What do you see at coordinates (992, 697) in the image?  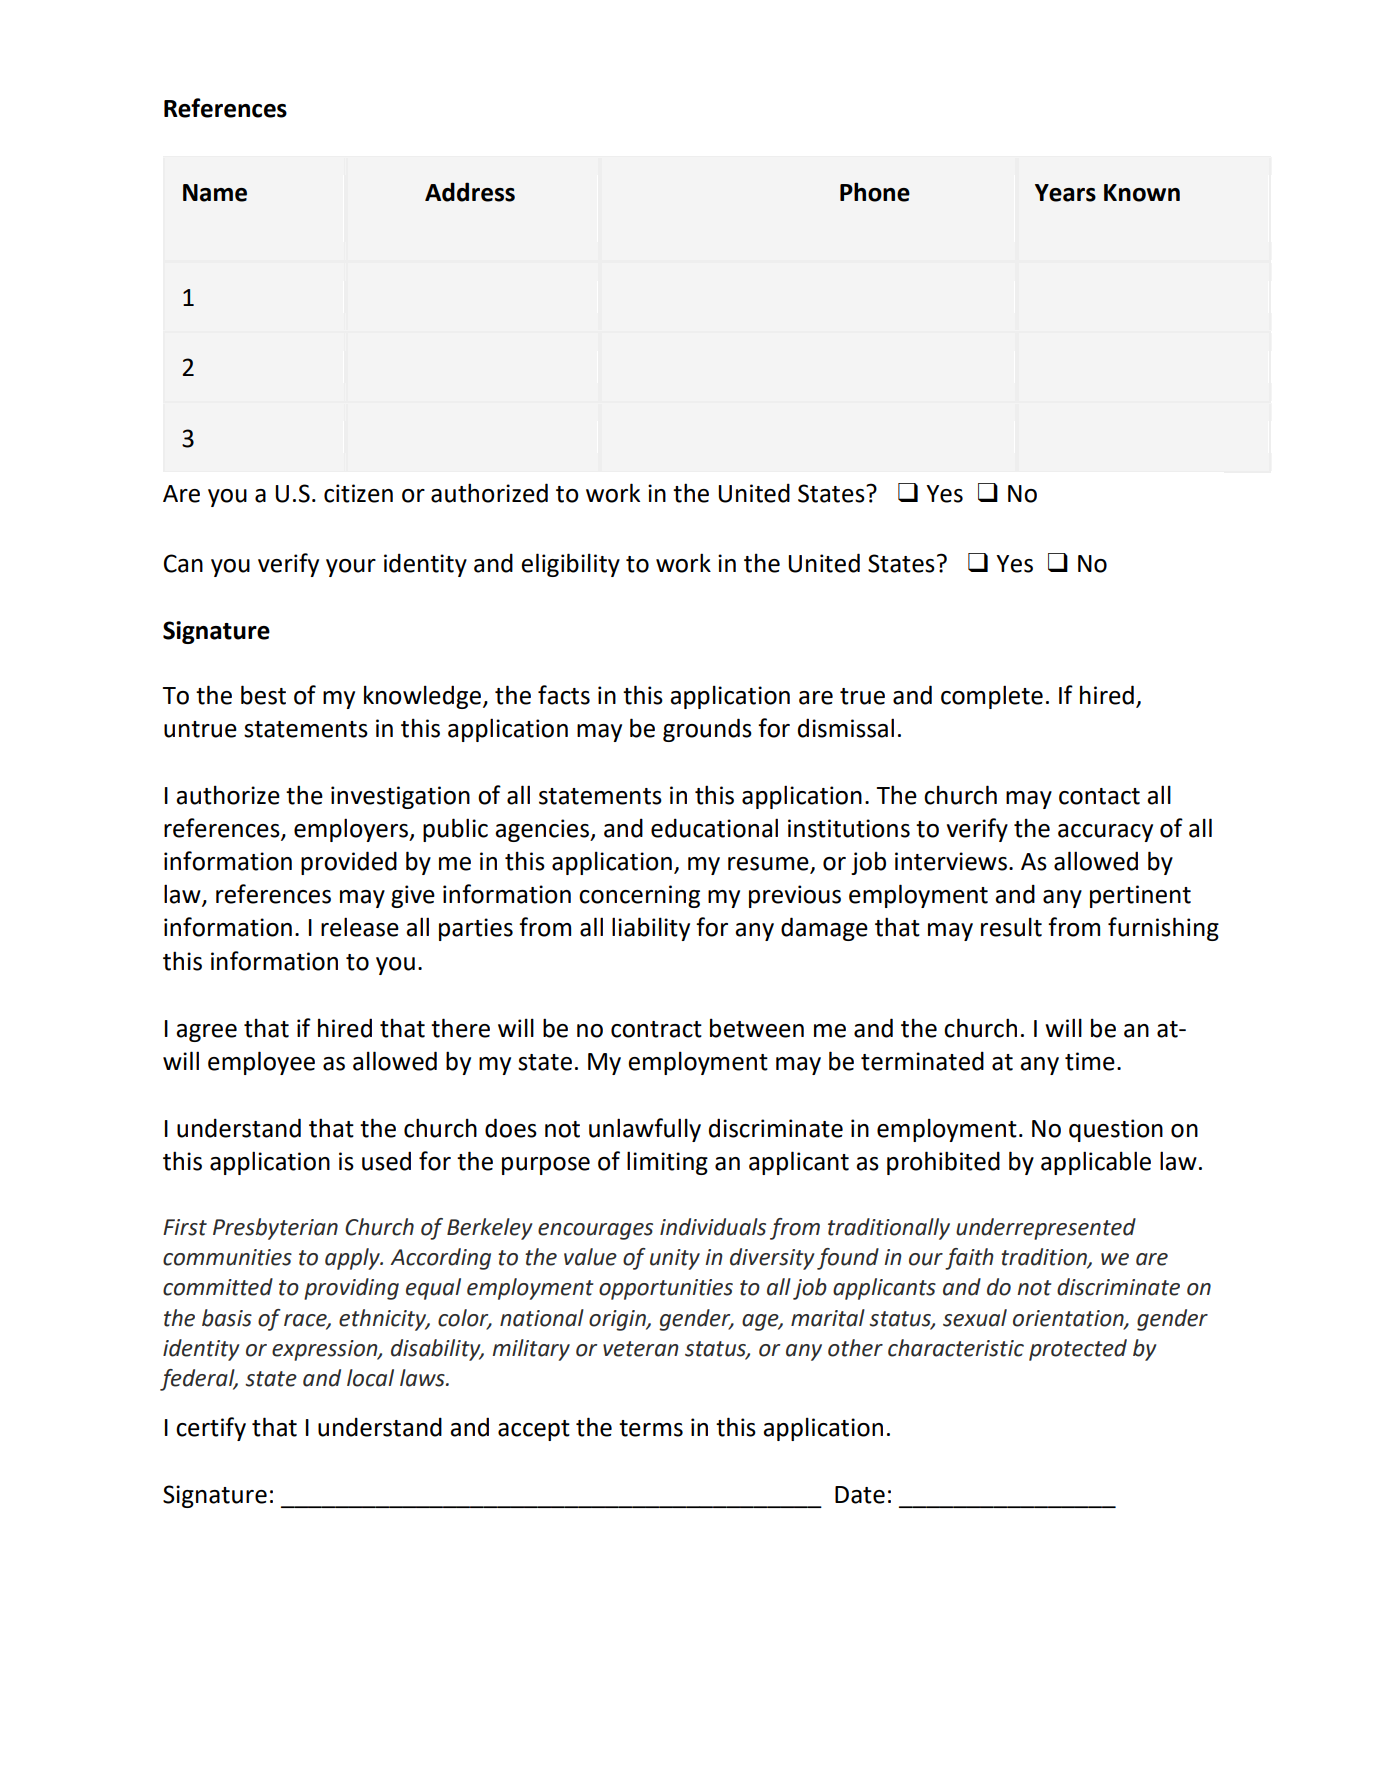 I see `complete` at bounding box center [992, 697].
